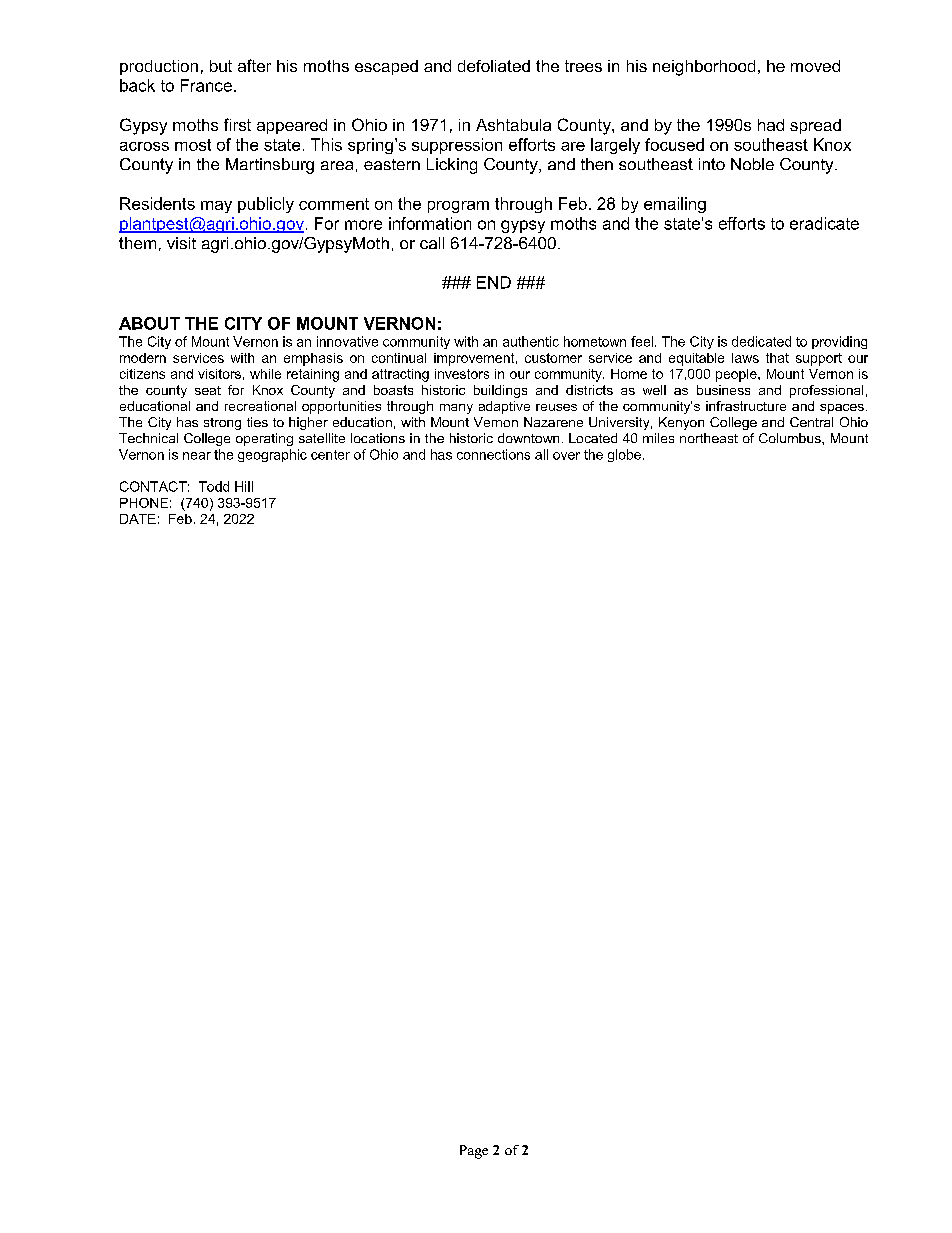 The width and height of the page is (952, 1233). I want to click on Page, so click(474, 1152).
